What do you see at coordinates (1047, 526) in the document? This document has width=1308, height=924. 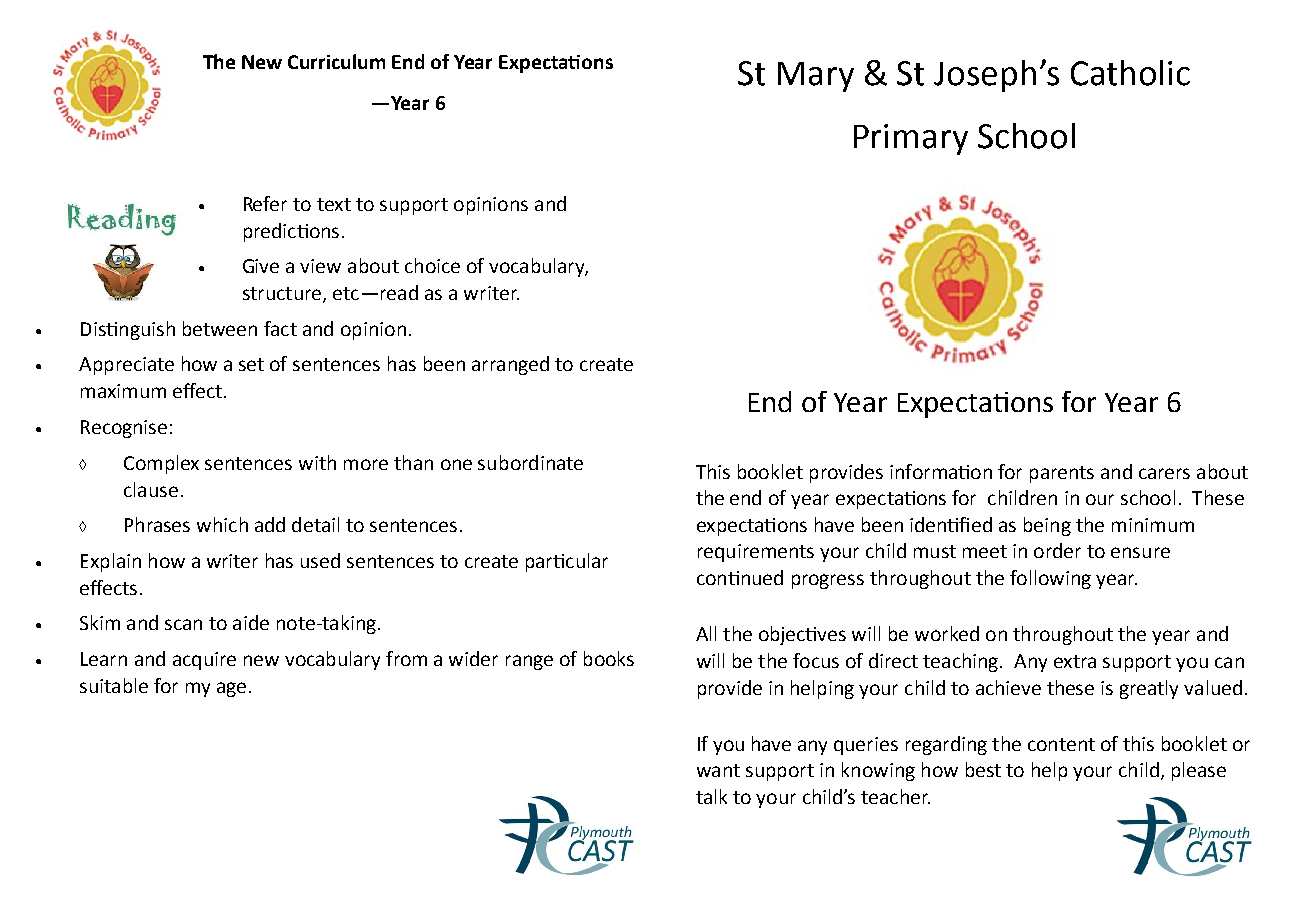 I see `being` at bounding box center [1047, 526].
